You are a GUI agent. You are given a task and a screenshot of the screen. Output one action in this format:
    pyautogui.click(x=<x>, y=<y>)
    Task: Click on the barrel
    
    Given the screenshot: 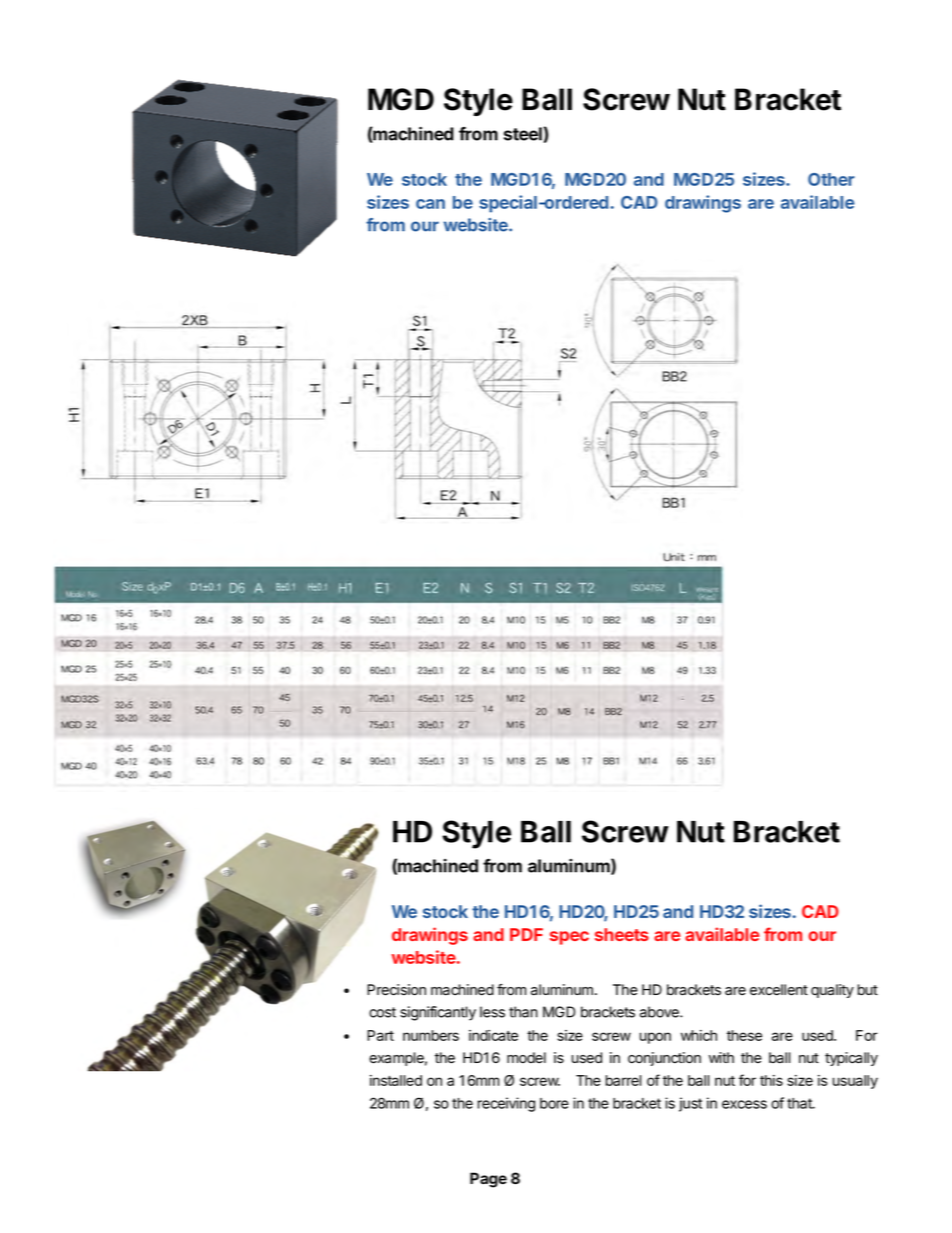 What is the action you would take?
    pyautogui.click(x=623, y=1080)
